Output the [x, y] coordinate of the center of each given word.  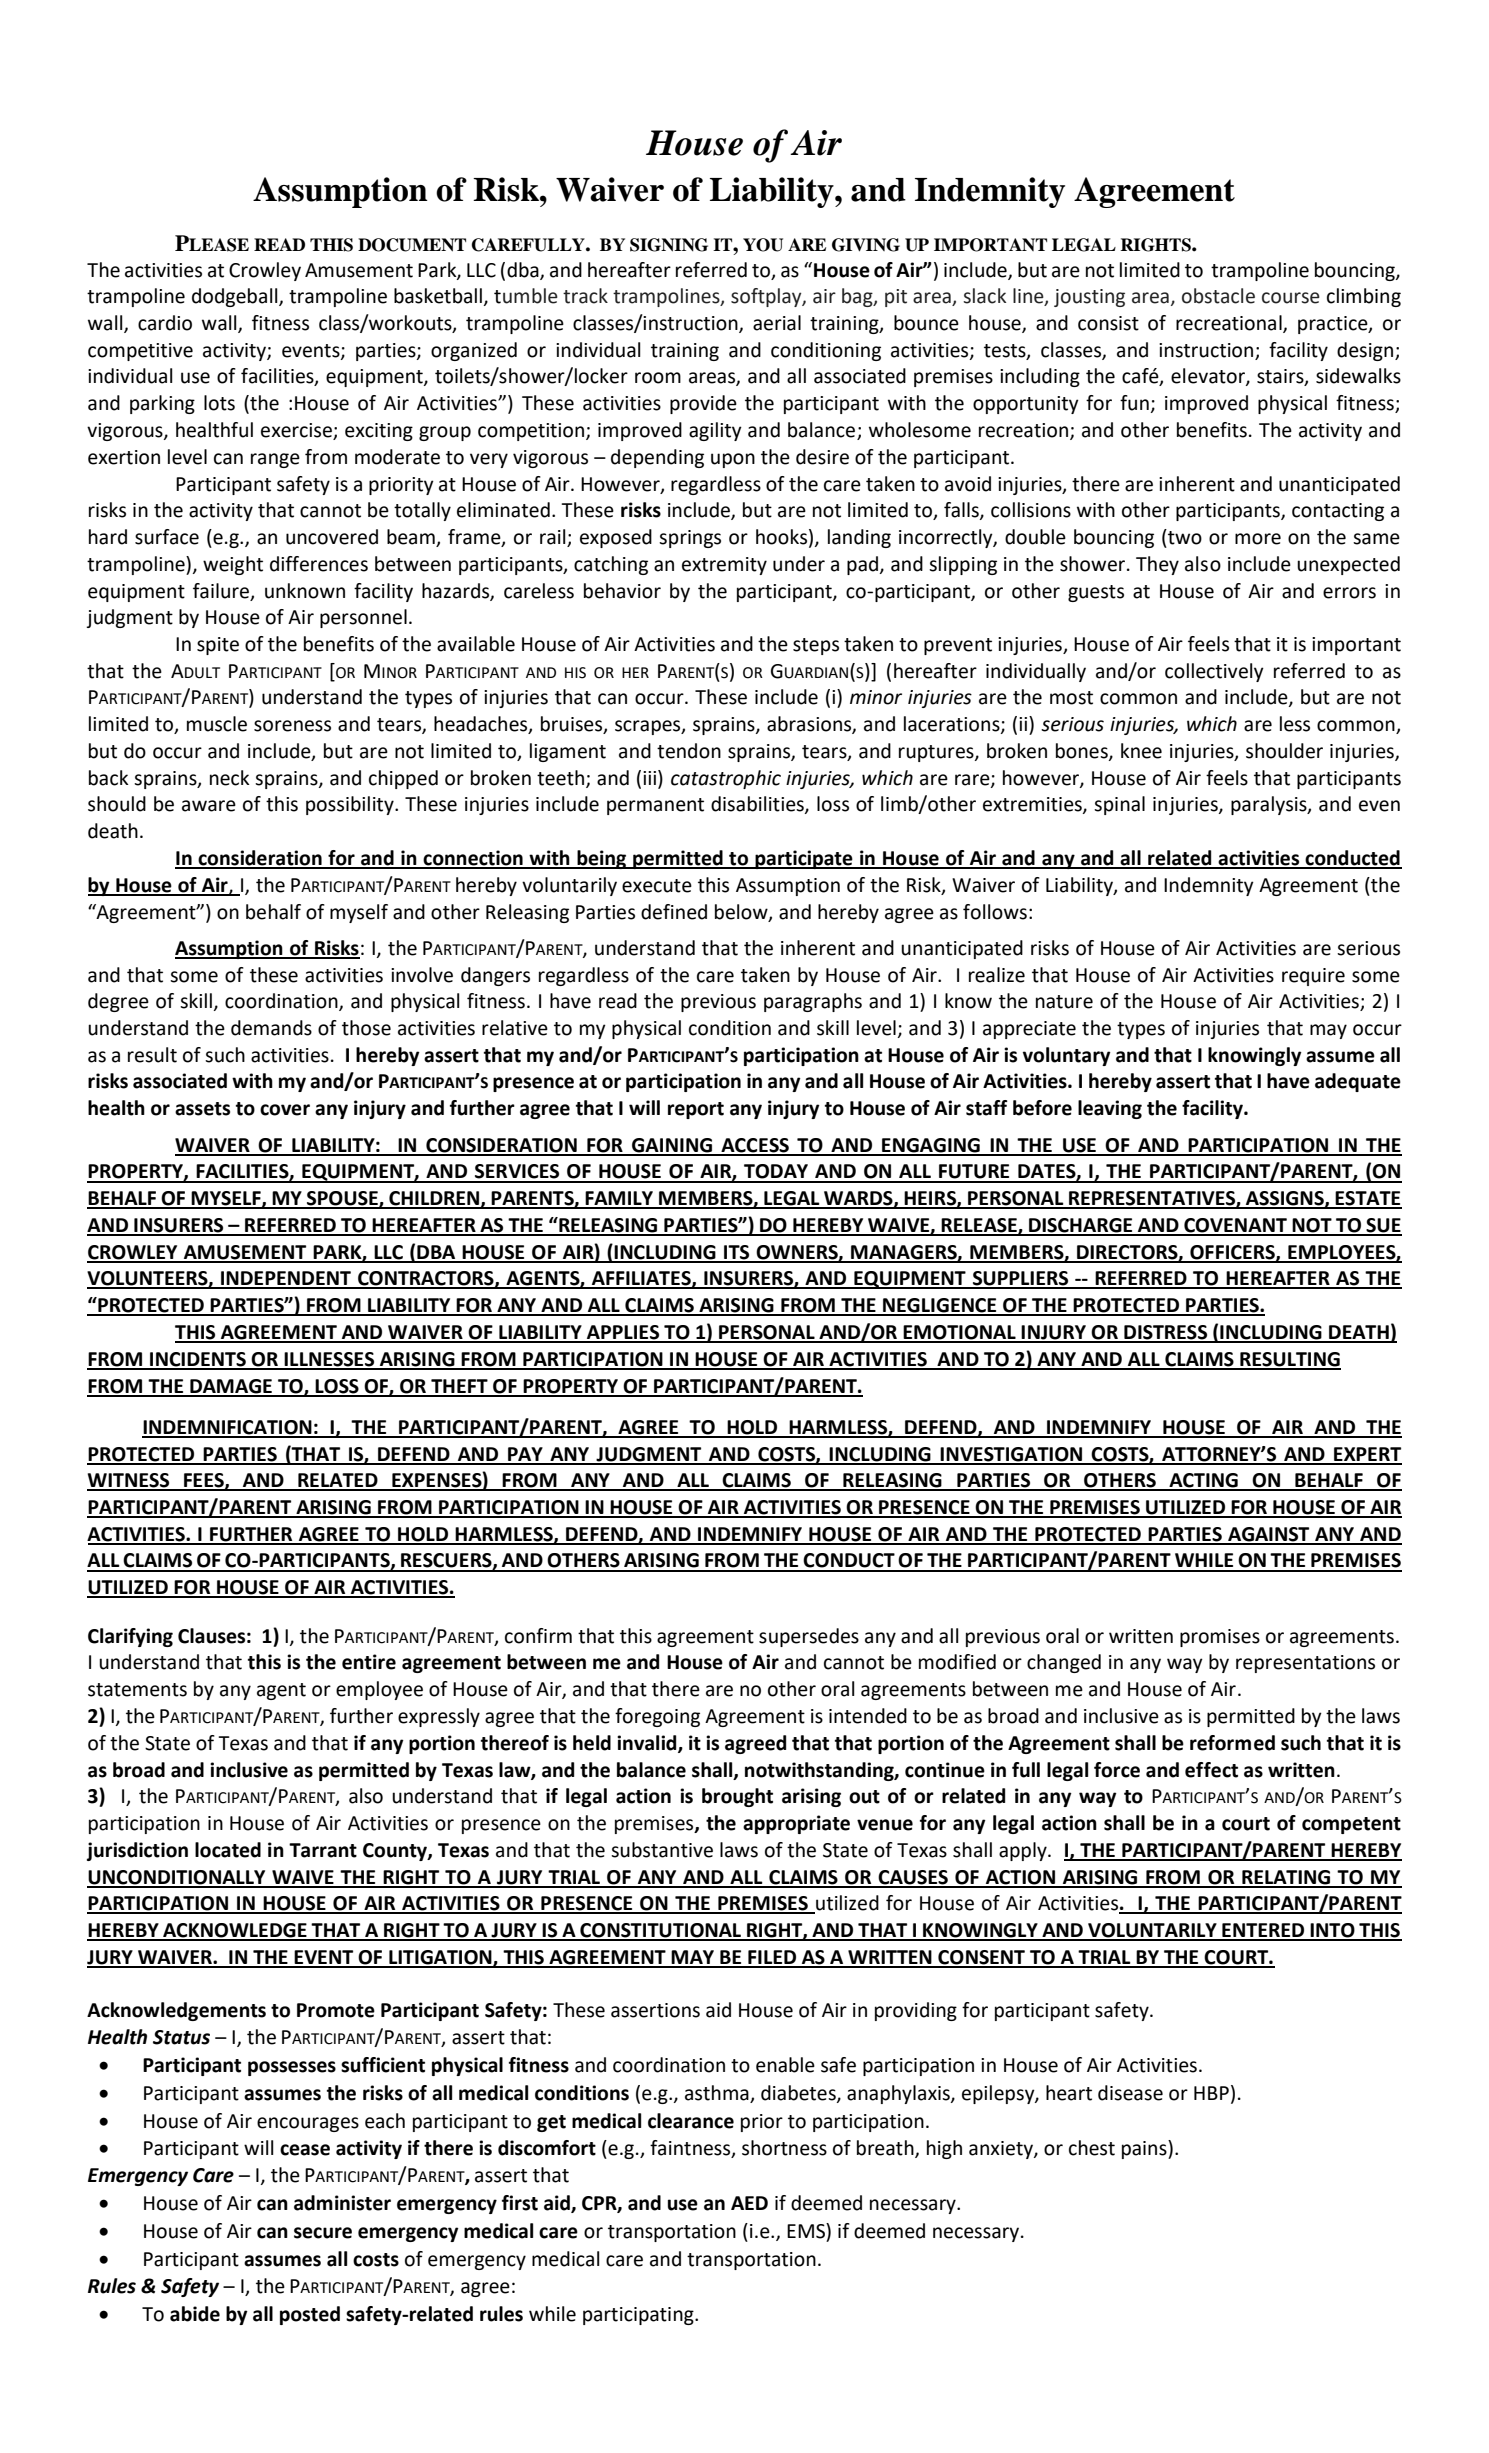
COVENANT [1235, 1226]
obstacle [1218, 296]
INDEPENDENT [286, 1279]
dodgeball [236, 297]
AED [749, 2203]
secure [323, 2233]
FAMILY [620, 1199]
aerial [777, 323]
